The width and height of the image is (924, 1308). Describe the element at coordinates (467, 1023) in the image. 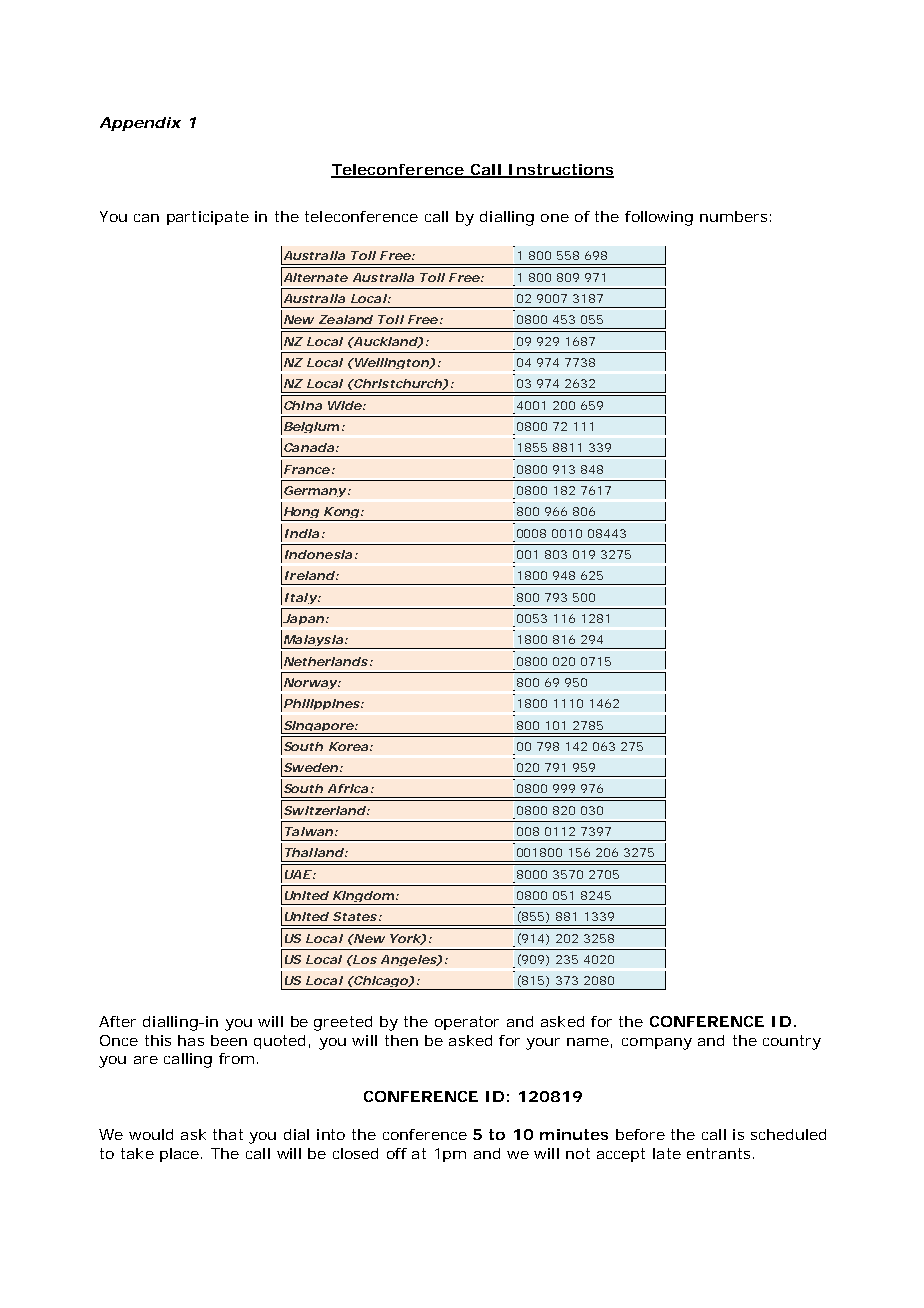

I see `operator` at that location.
